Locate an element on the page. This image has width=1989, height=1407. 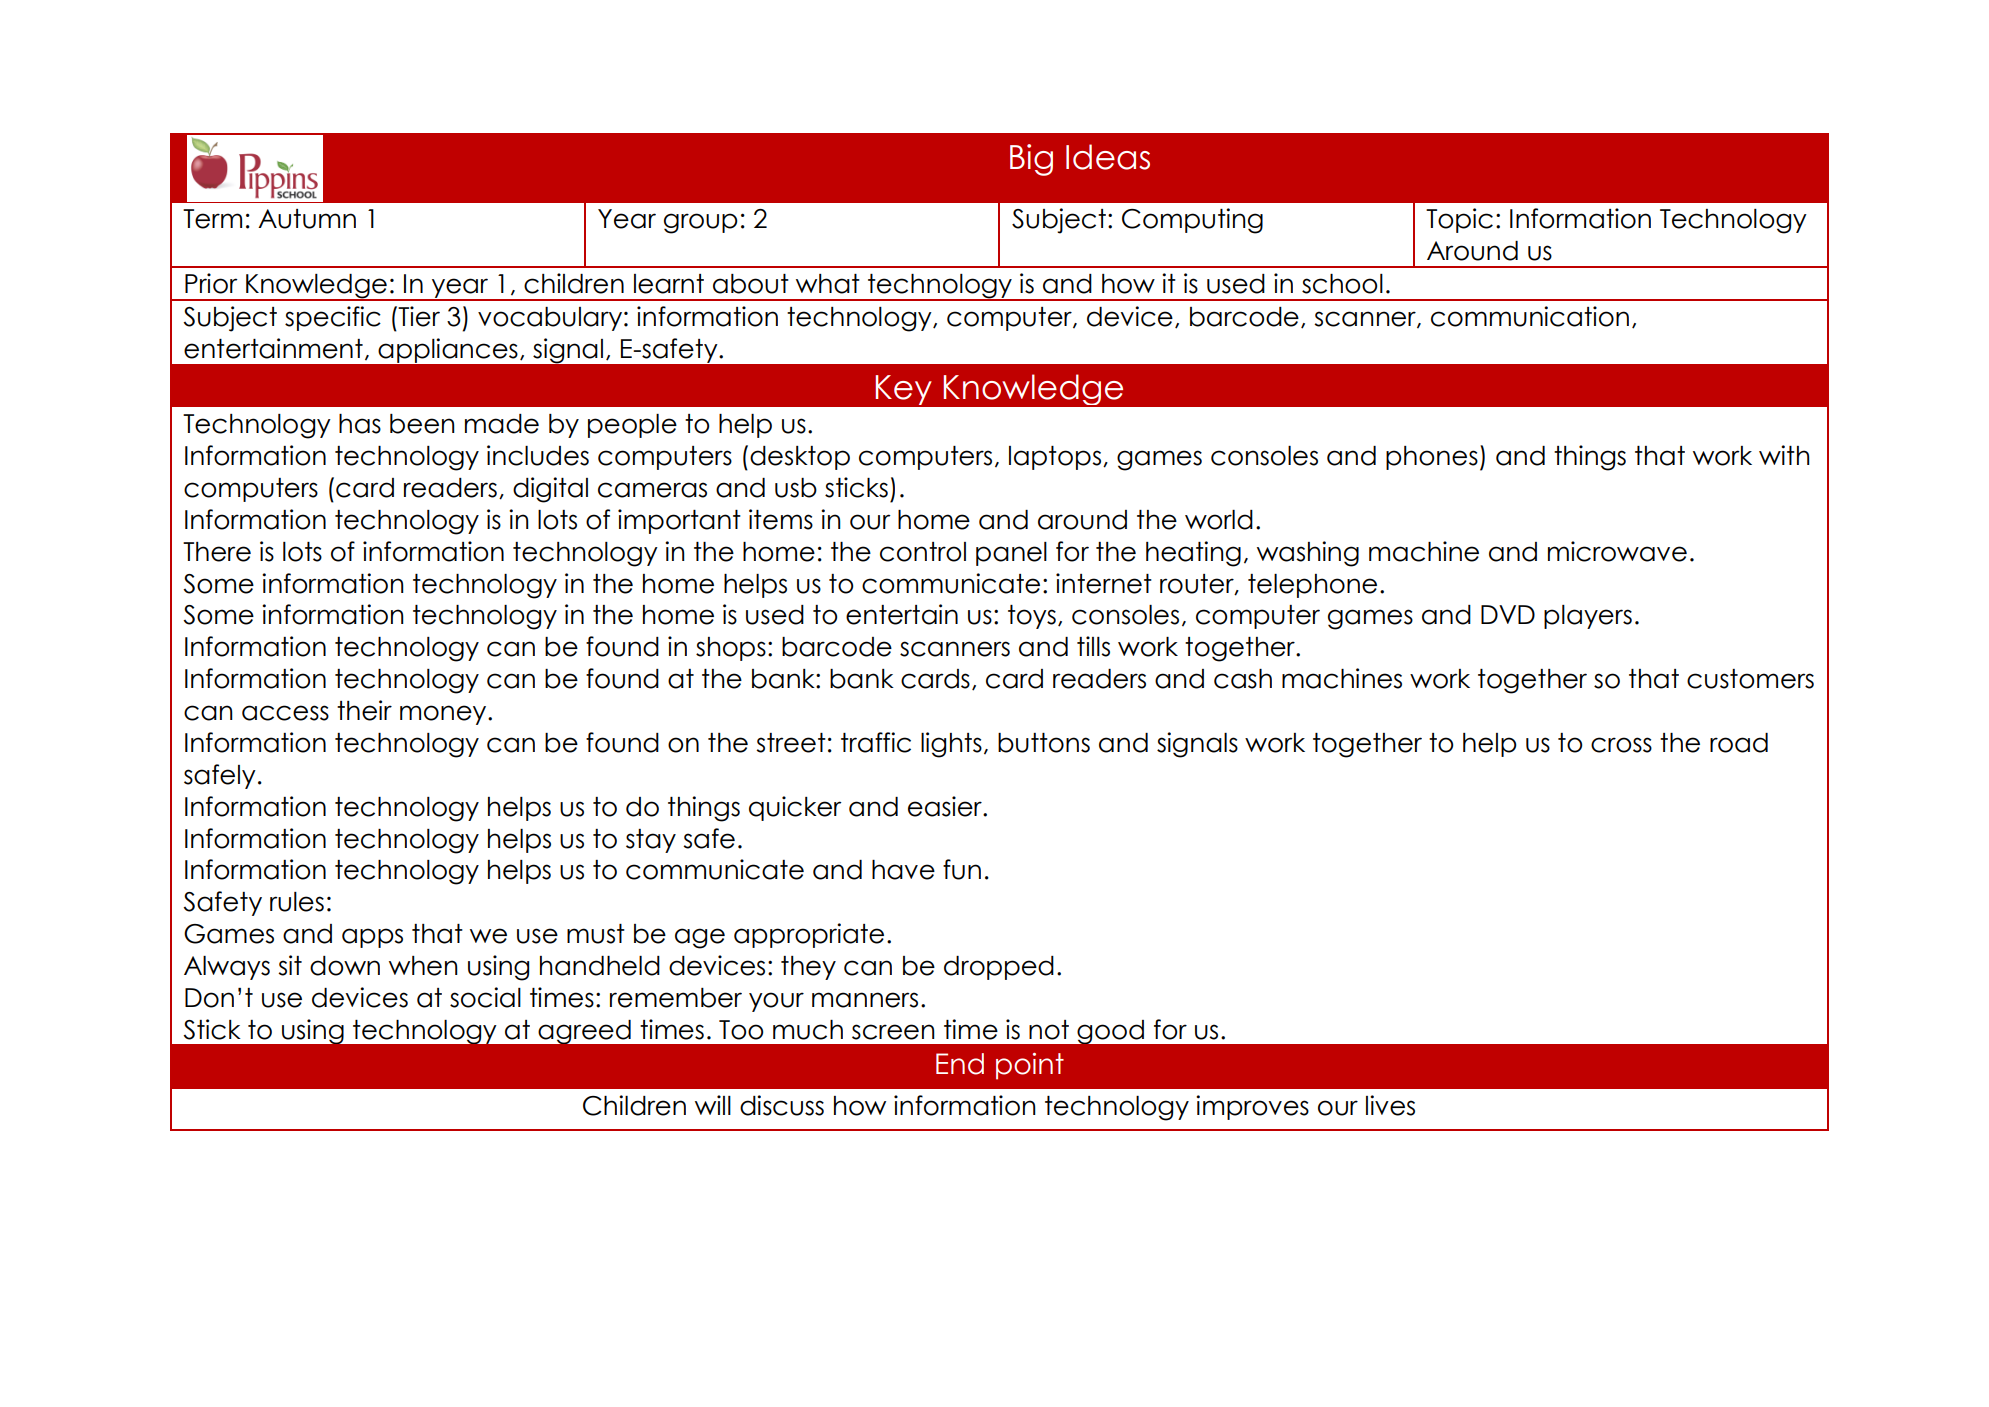
fun is located at coordinates (962, 869).
